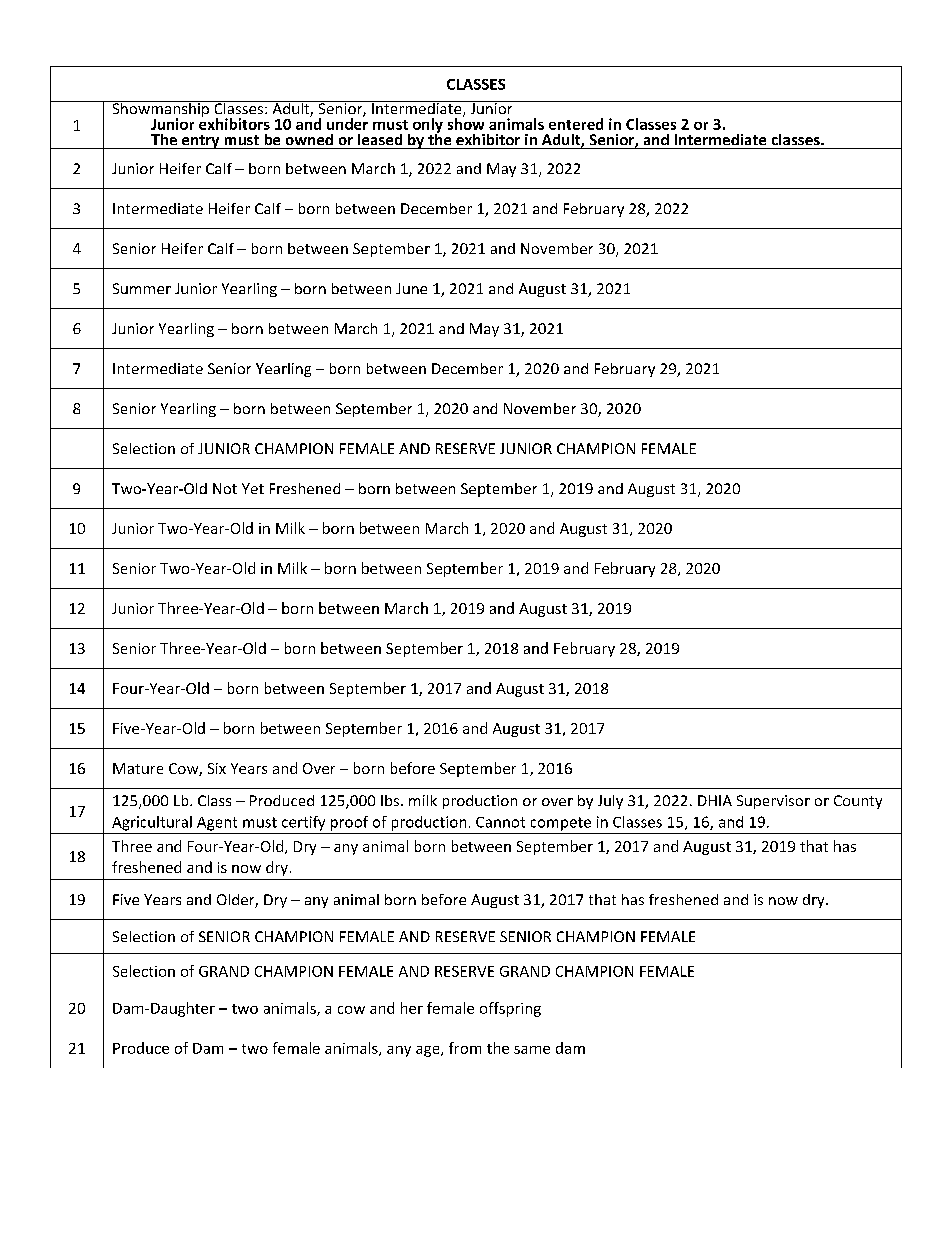 This page has width=952, height=1233. What do you see at coordinates (428, 126) in the page?
I see `only` at bounding box center [428, 126].
